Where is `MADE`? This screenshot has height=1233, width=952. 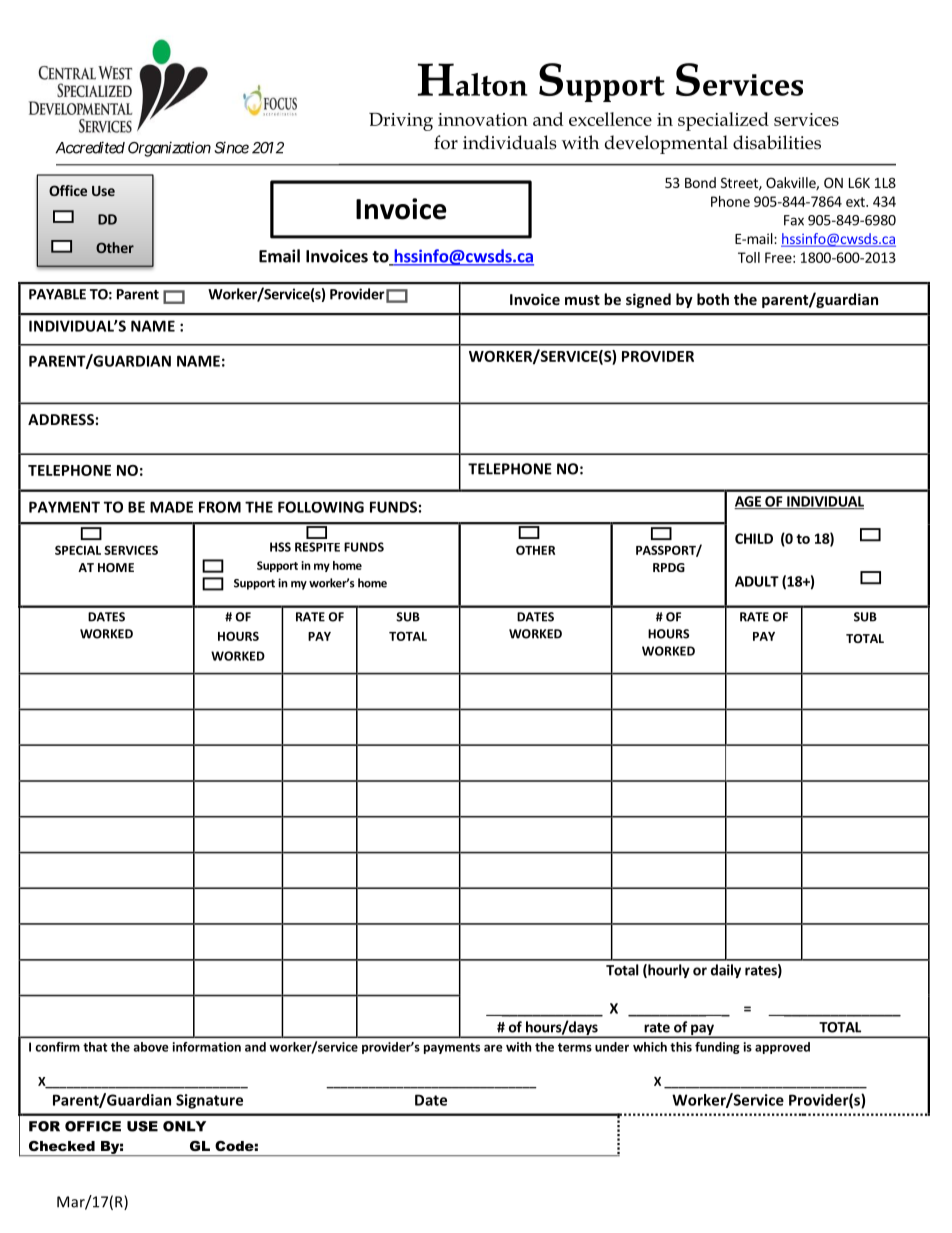
MADE is located at coordinates (171, 507).
